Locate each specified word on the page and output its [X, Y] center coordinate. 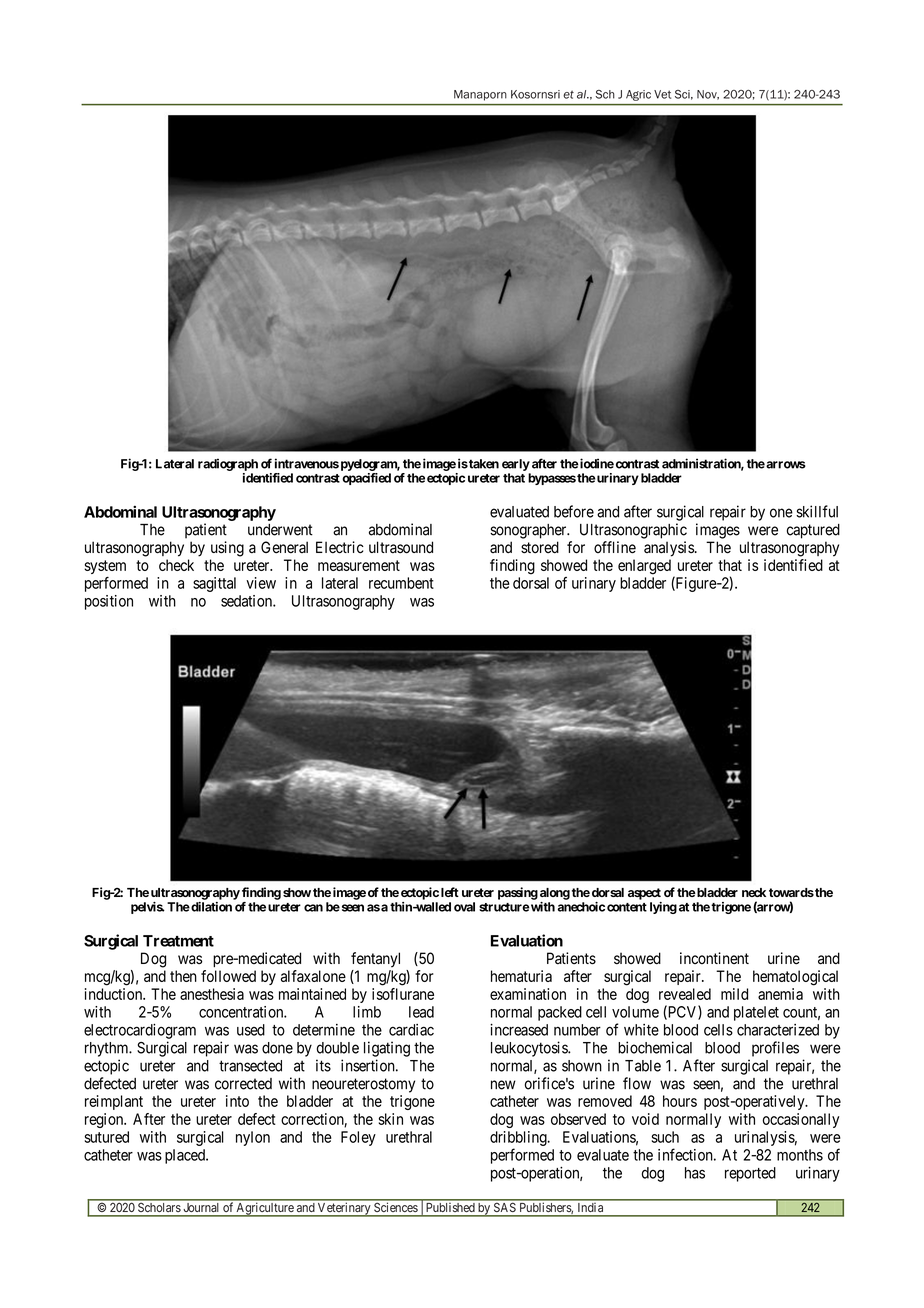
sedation [247, 601]
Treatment [178, 941]
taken [483, 464]
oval [464, 907]
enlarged [644, 567]
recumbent [401, 583]
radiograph [228, 464]
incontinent [714, 958]
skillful [817, 511]
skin [391, 1119]
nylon [253, 1138]
